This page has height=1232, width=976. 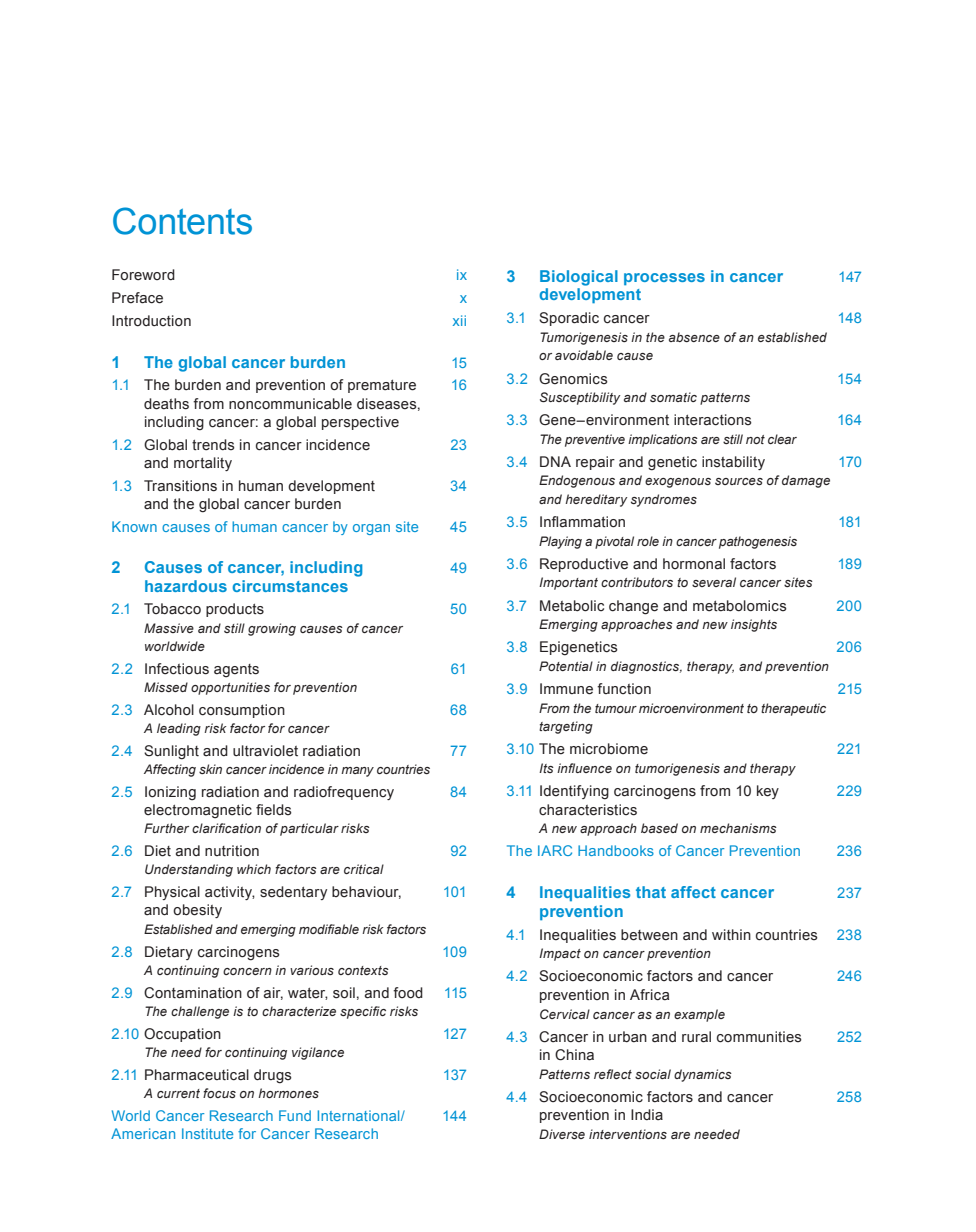 What do you see at coordinates (566, 666) in the page?
I see `Potential` at bounding box center [566, 666].
